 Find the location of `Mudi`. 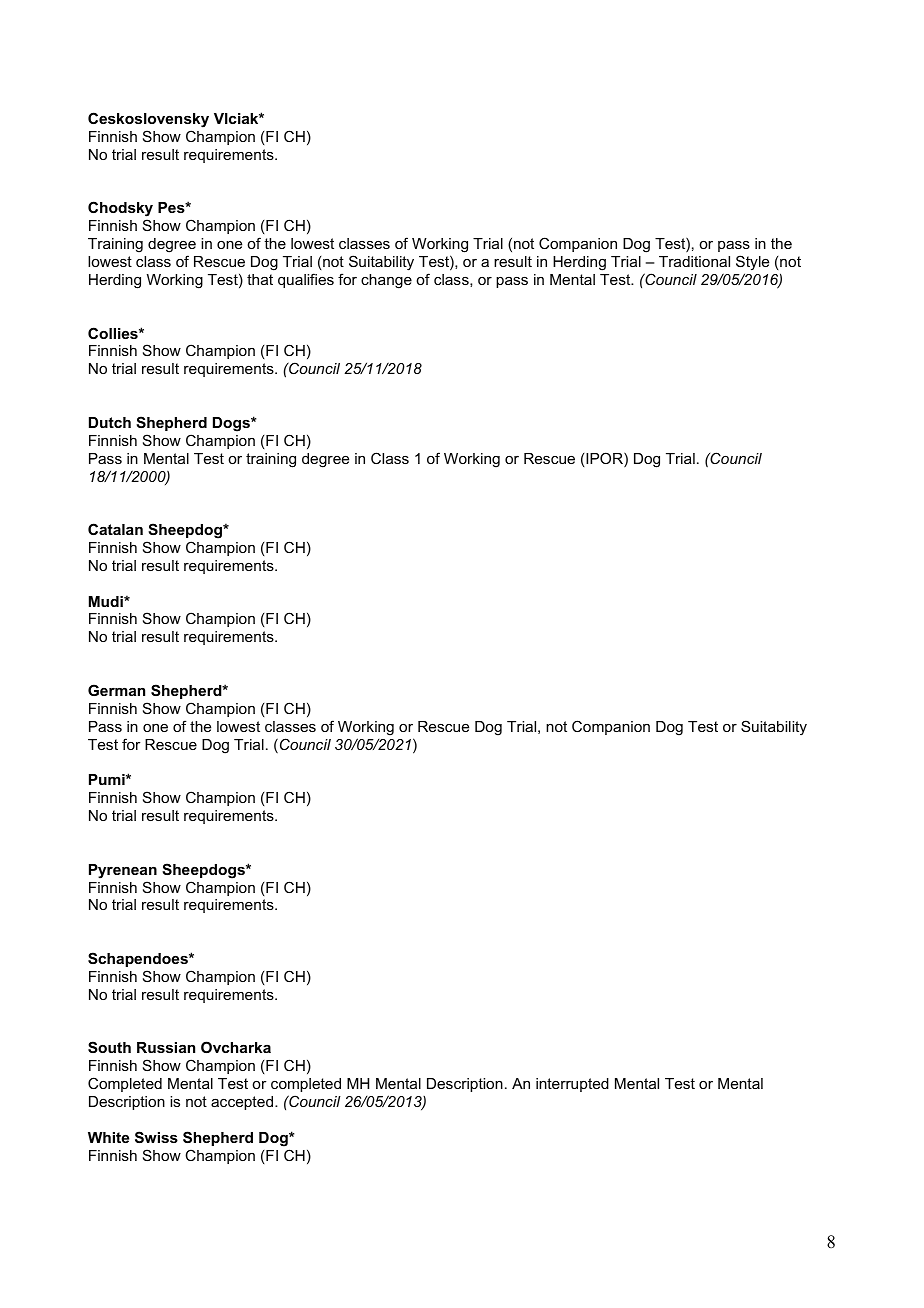

Mudi is located at coordinates (107, 601).
